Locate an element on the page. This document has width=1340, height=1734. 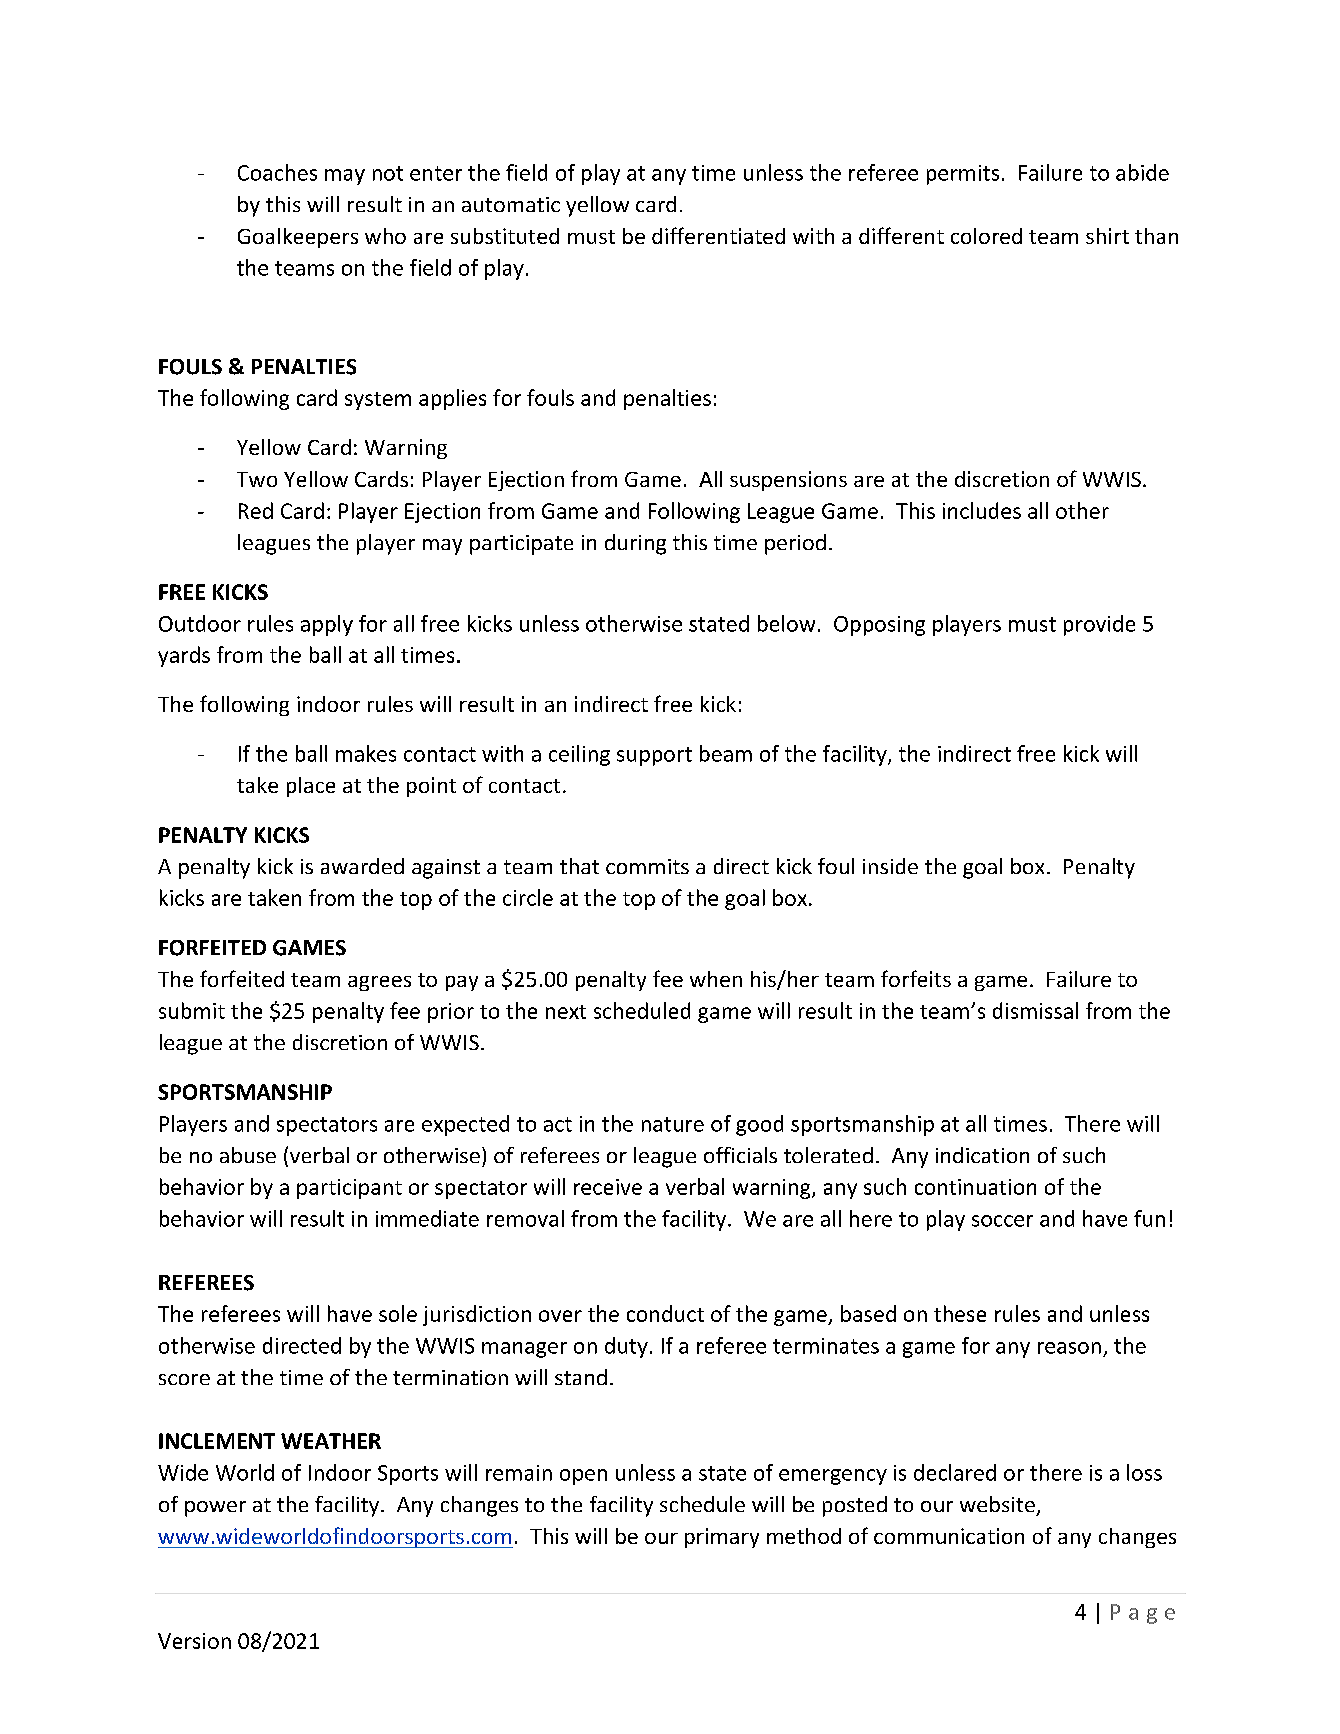
automatic is located at coordinates (511, 204).
